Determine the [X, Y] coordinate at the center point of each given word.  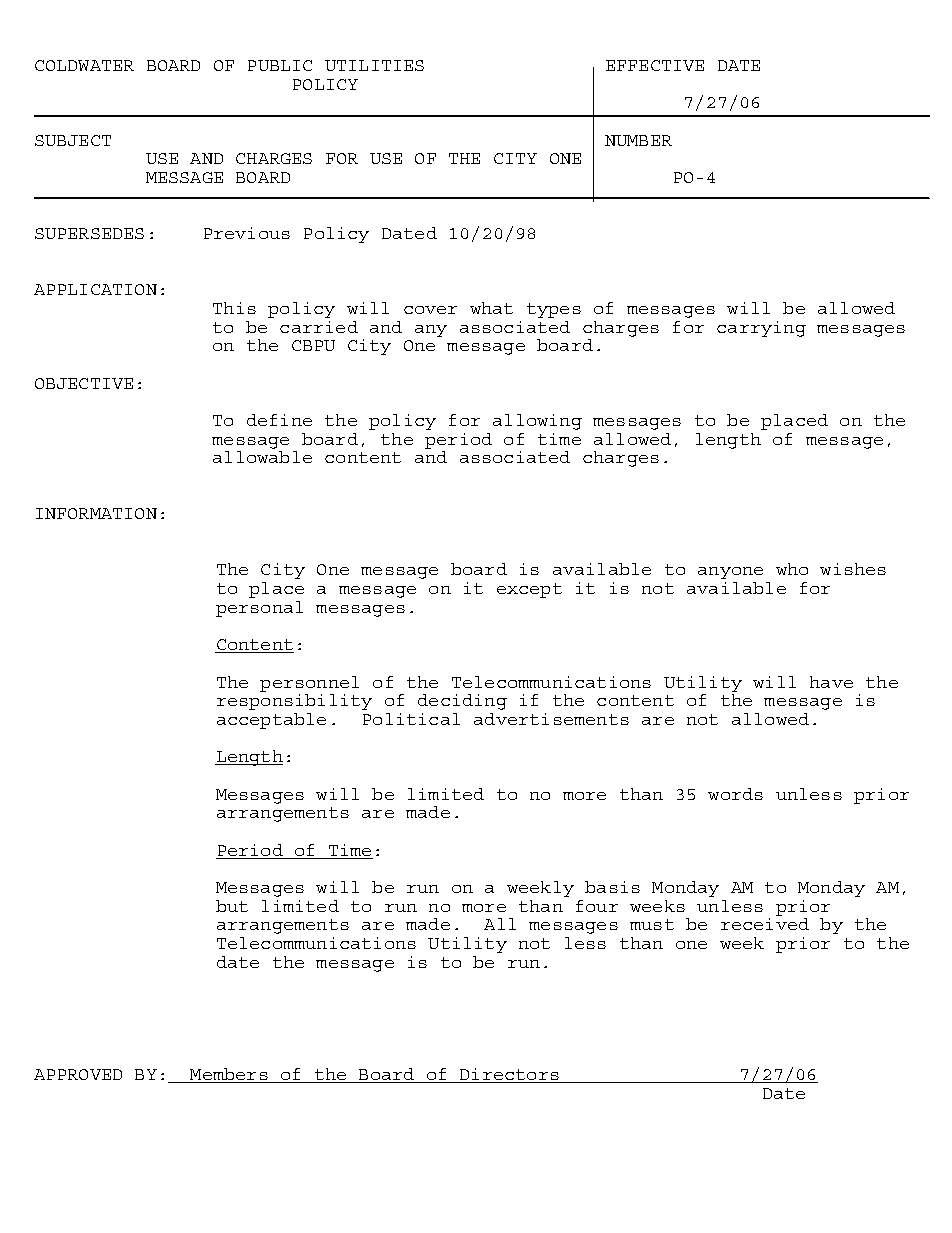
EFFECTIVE [655, 65]
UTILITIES [374, 65]
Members [229, 1075]
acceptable [271, 721]
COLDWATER [84, 65]
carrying [761, 329]
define [279, 420]
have [831, 682]
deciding [462, 702]
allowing [537, 422]
